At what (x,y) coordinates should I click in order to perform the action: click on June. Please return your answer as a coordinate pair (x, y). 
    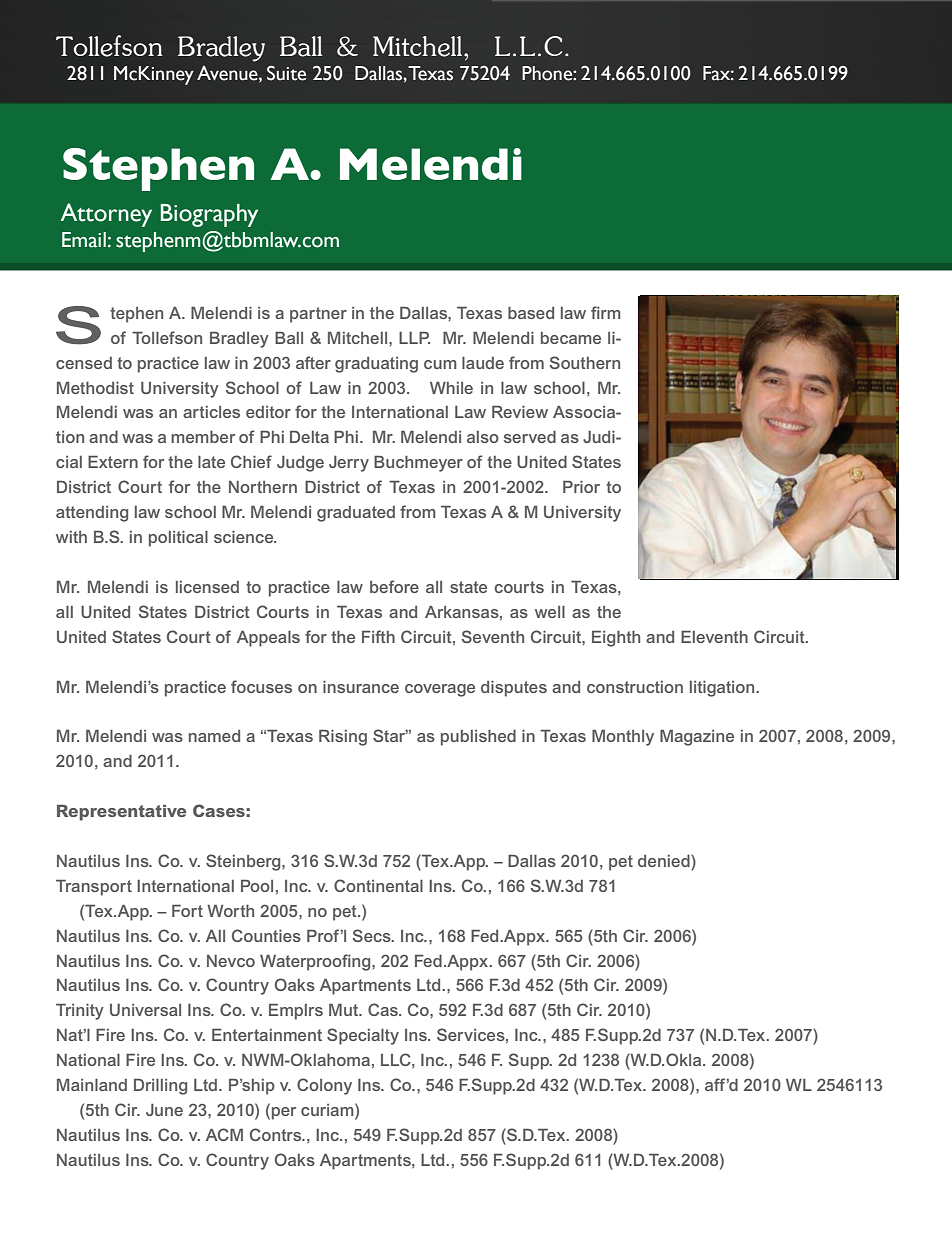
    Looking at the image, I should click on (164, 1110).
